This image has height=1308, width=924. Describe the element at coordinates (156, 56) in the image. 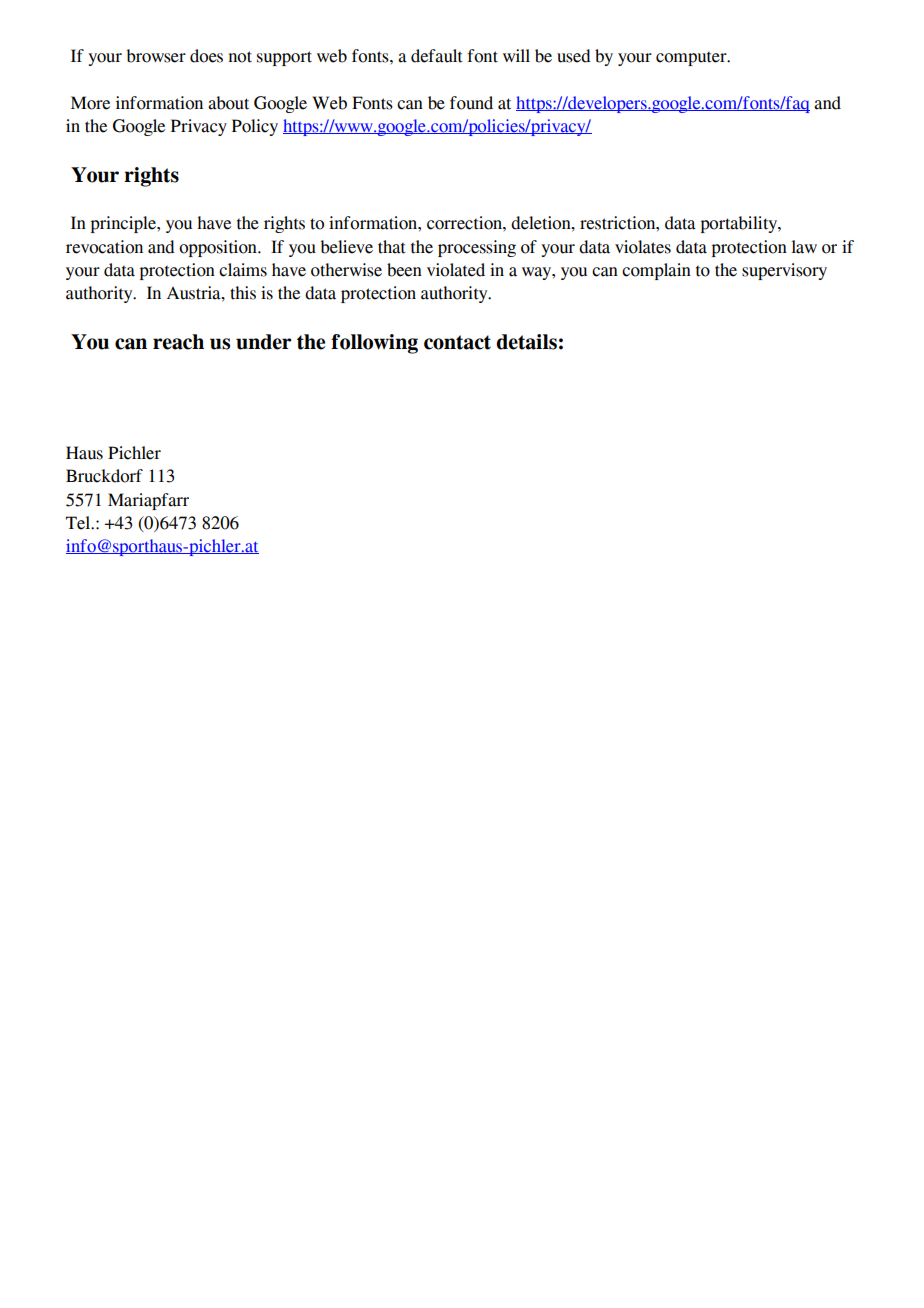

I see `browser` at that location.
